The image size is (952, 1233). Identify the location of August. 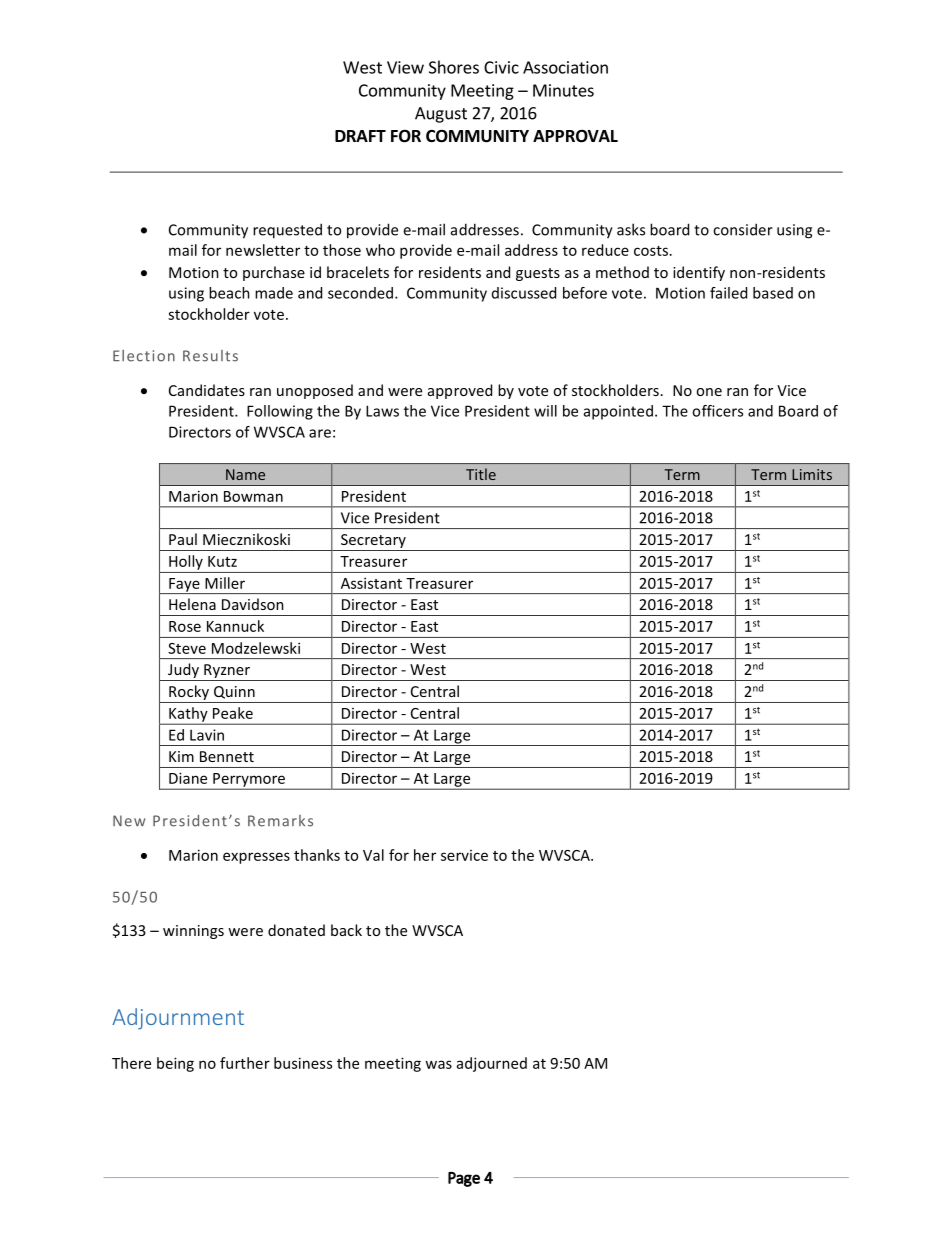
(441, 115).
